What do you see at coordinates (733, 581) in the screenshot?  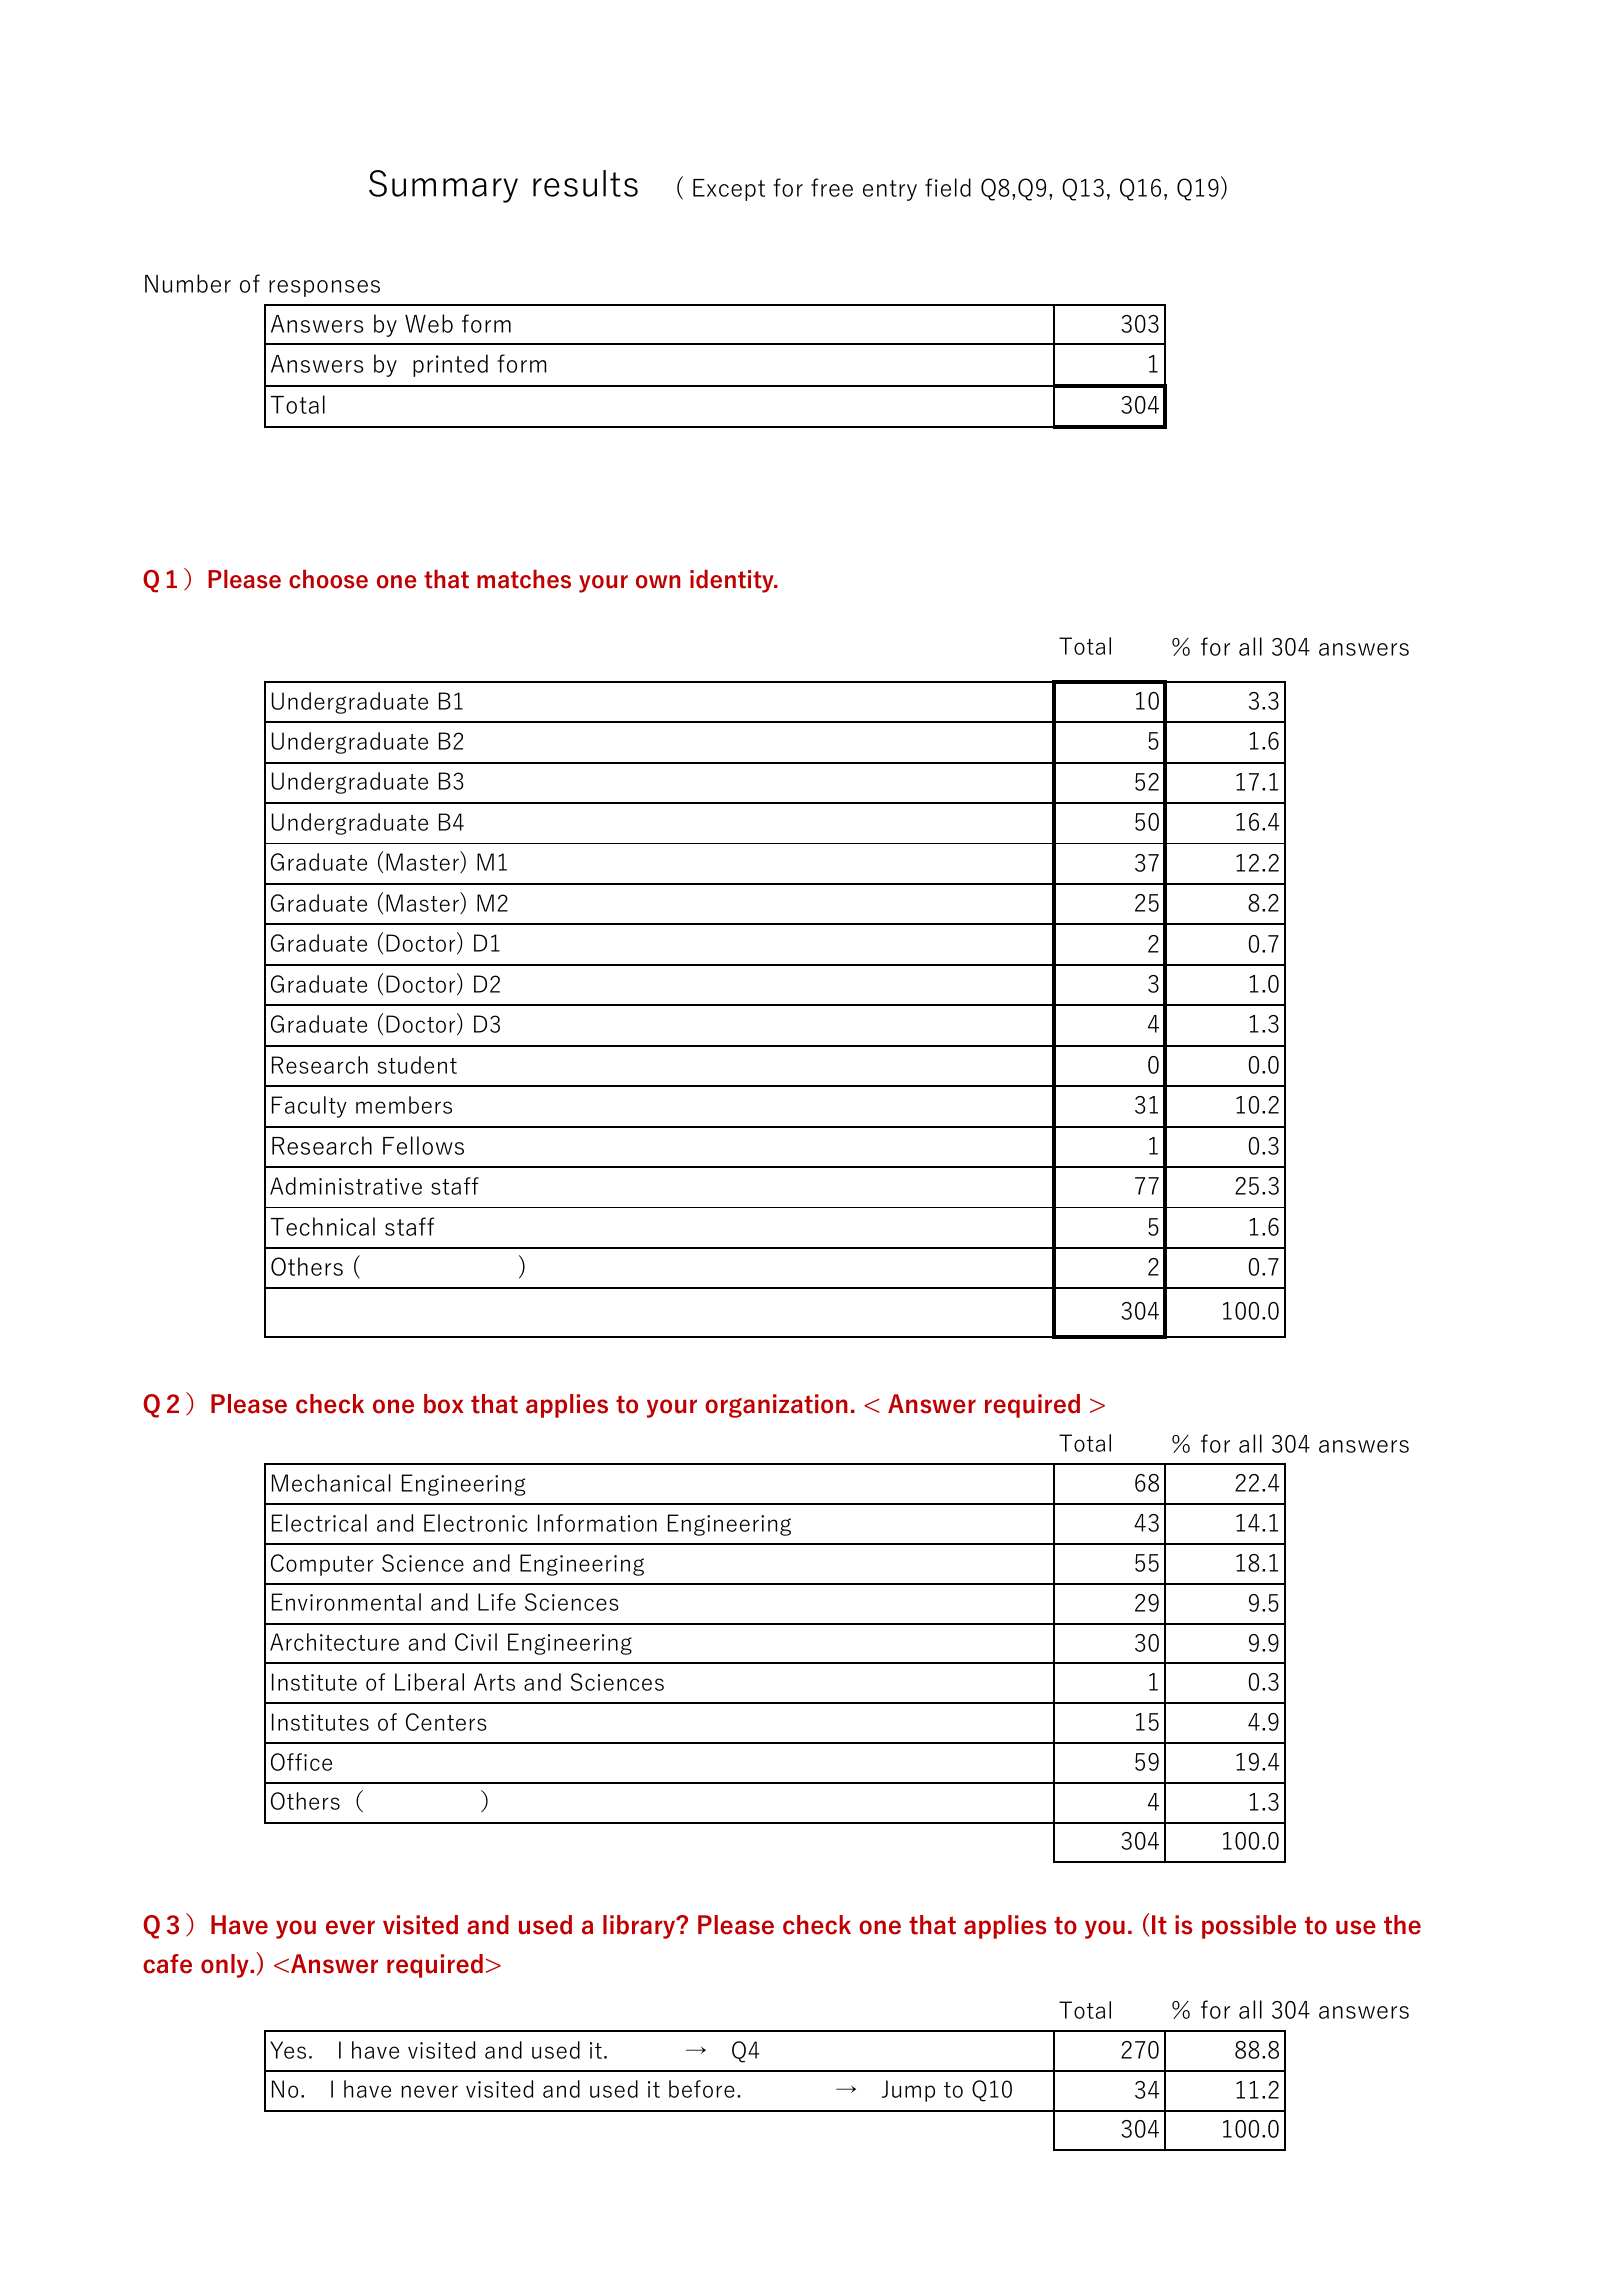 I see `identity` at bounding box center [733, 581].
